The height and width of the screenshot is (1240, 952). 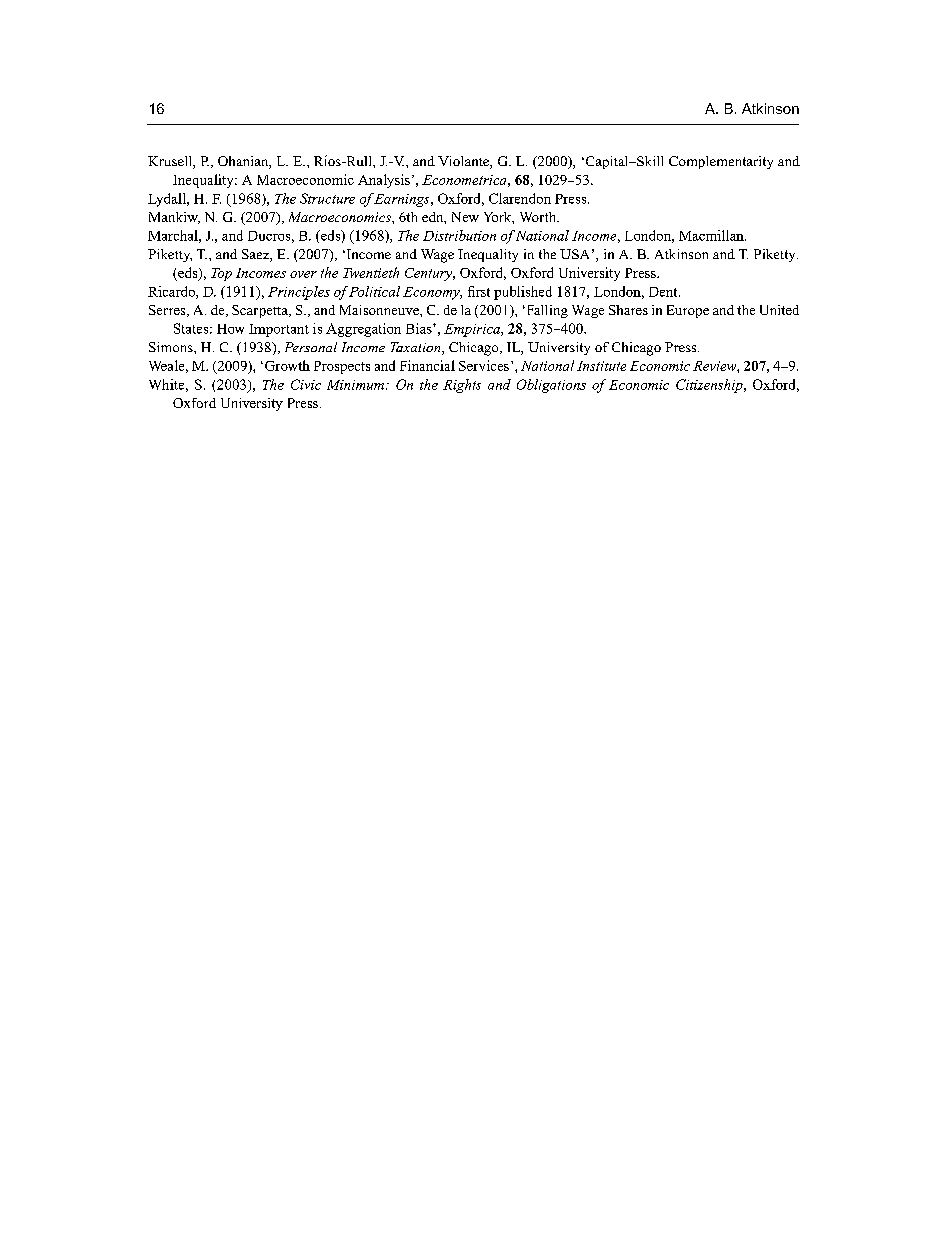 I want to click on Dent, so click(x=664, y=292).
